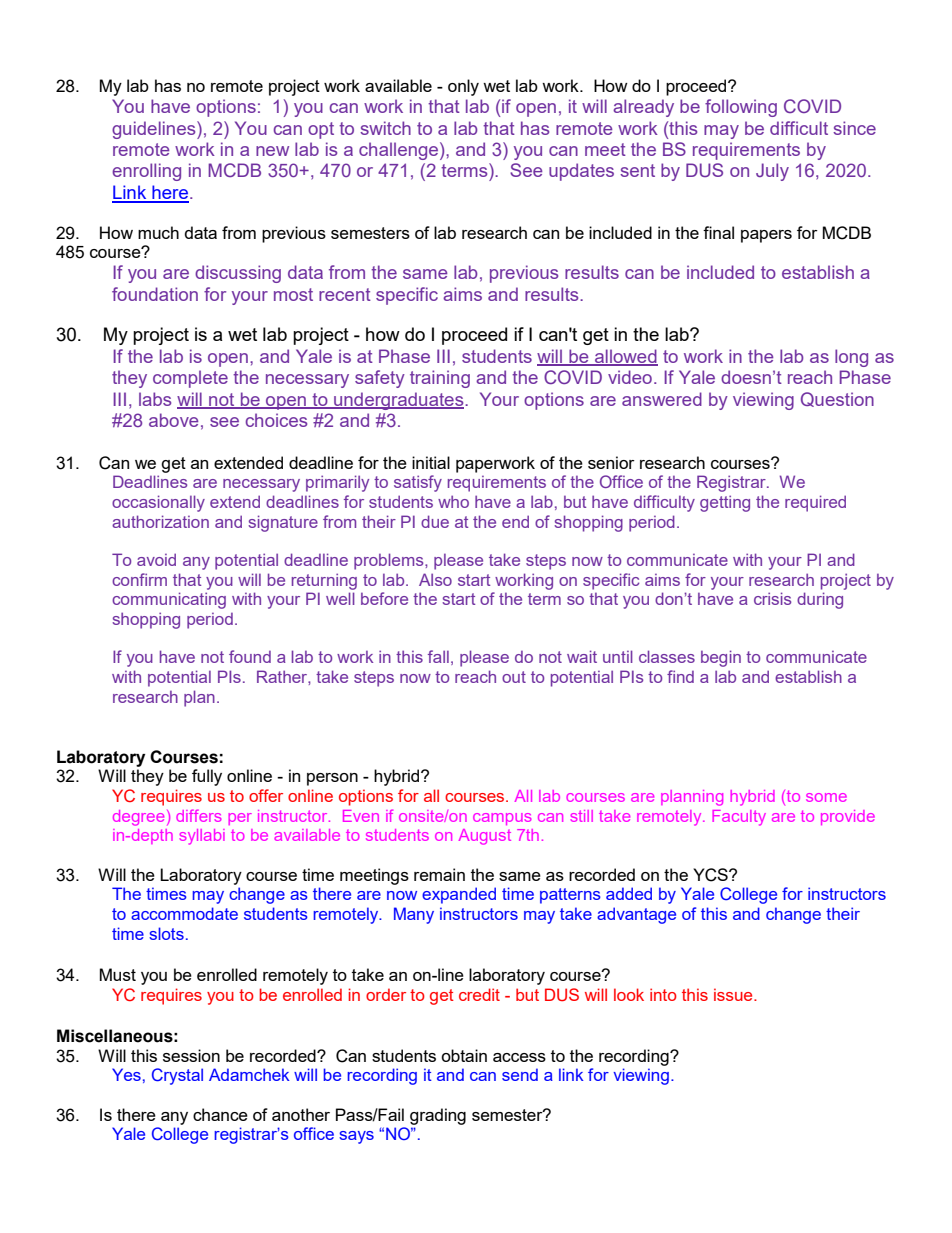 This page has width=952, height=1233. What do you see at coordinates (173, 420) in the page?
I see `above` at bounding box center [173, 420].
